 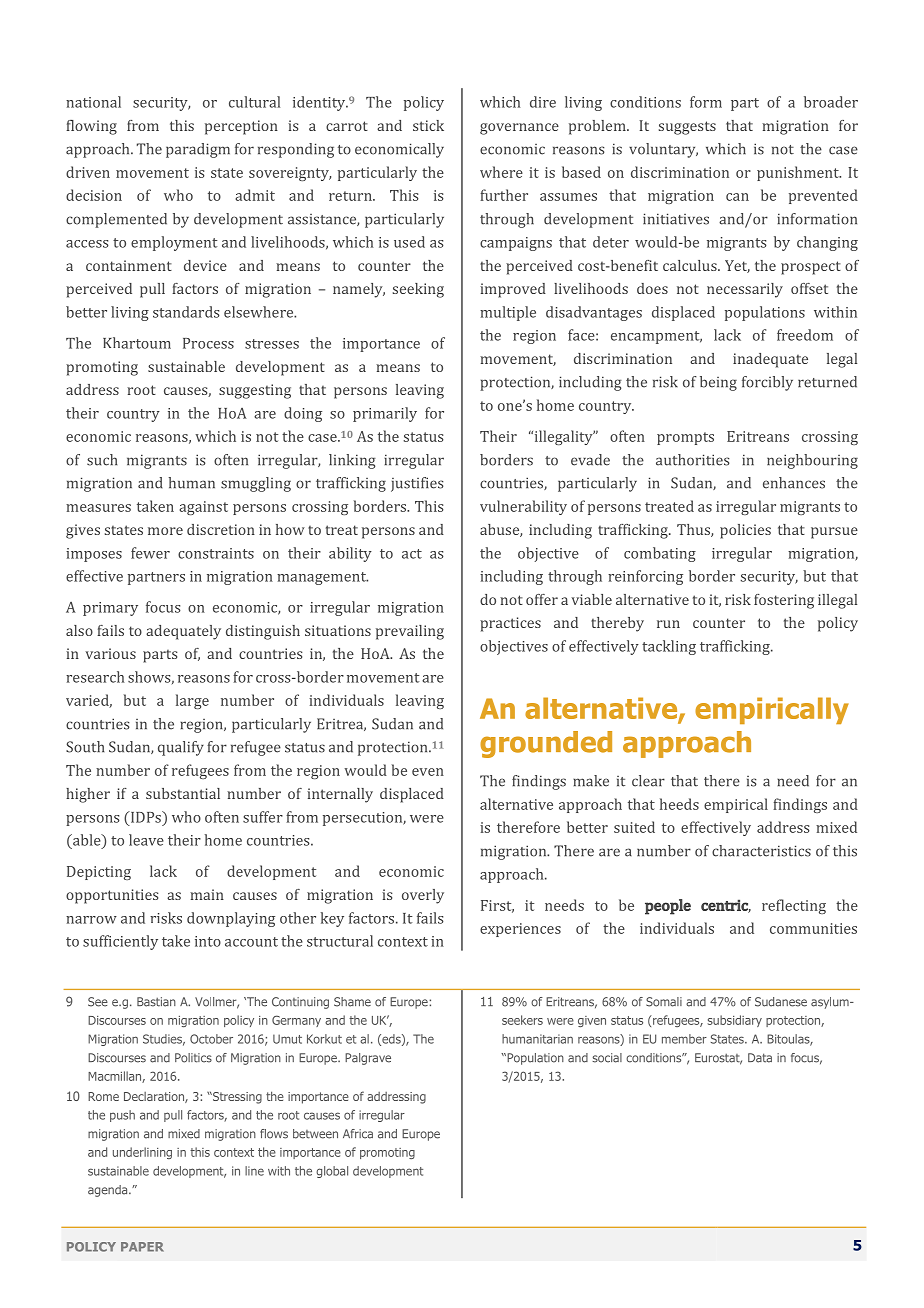 I want to click on stick, so click(x=428, y=125).
